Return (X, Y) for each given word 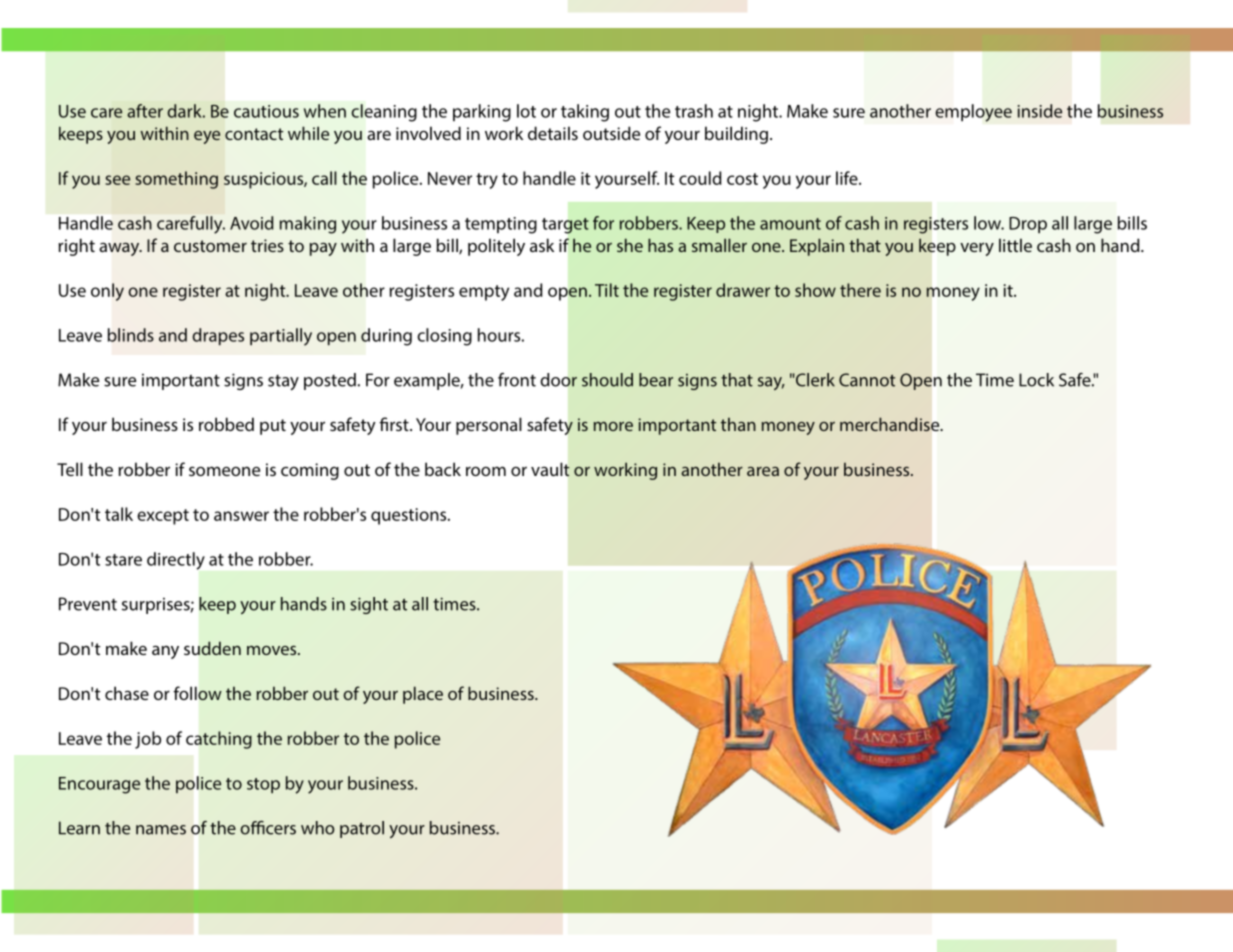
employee (973, 113)
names (161, 830)
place (423, 695)
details (553, 133)
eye (207, 137)
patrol (362, 829)
